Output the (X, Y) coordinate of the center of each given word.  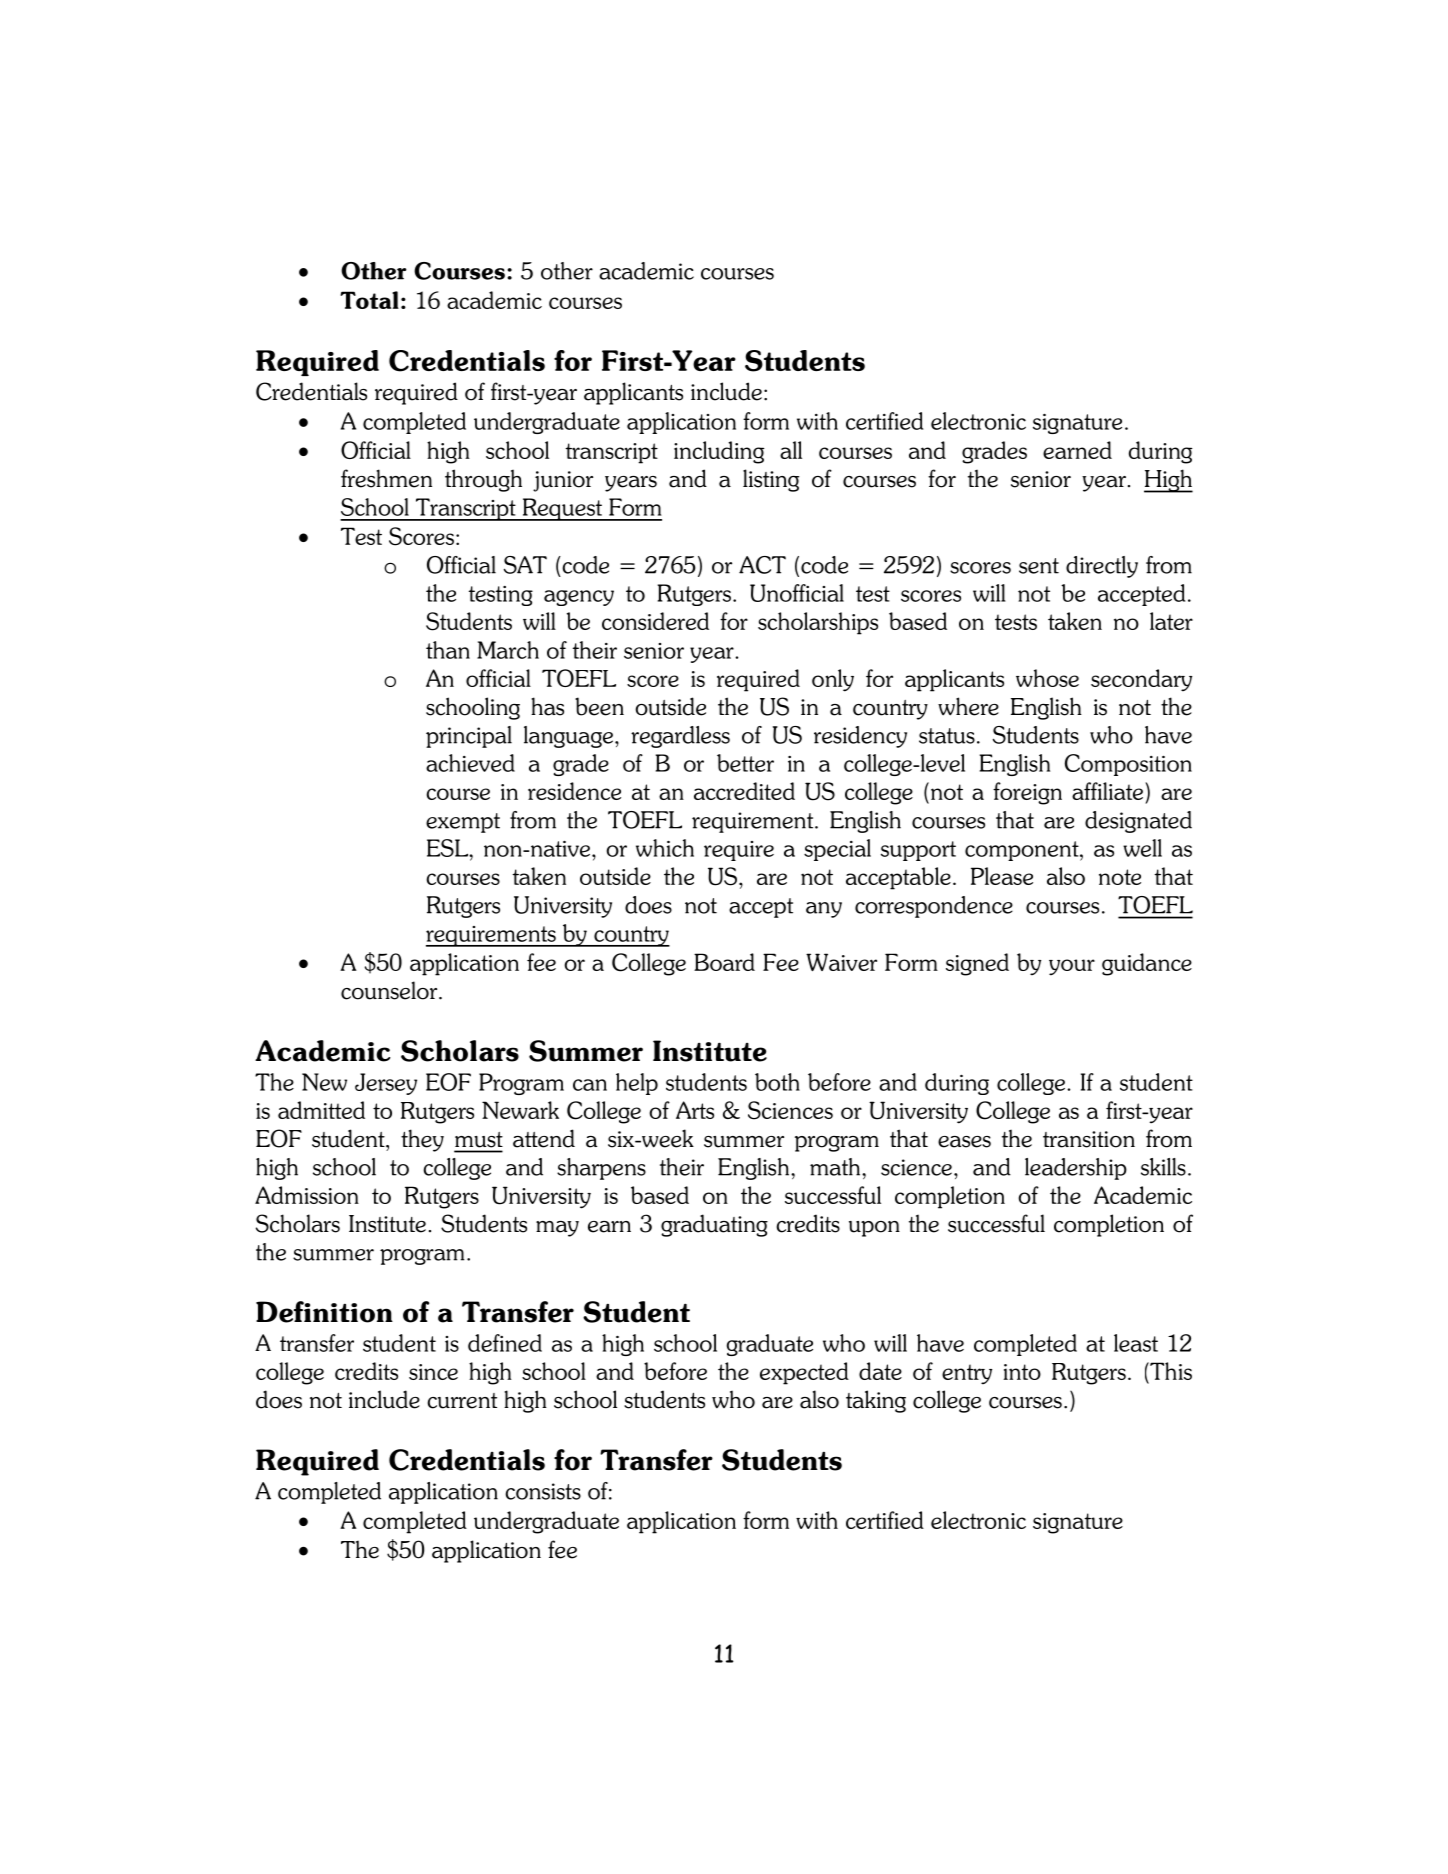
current (462, 1401)
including (719, 452)
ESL (449, 848)
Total (369, 300)
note (1120, 877)
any (824, 910)
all (791, 450)
